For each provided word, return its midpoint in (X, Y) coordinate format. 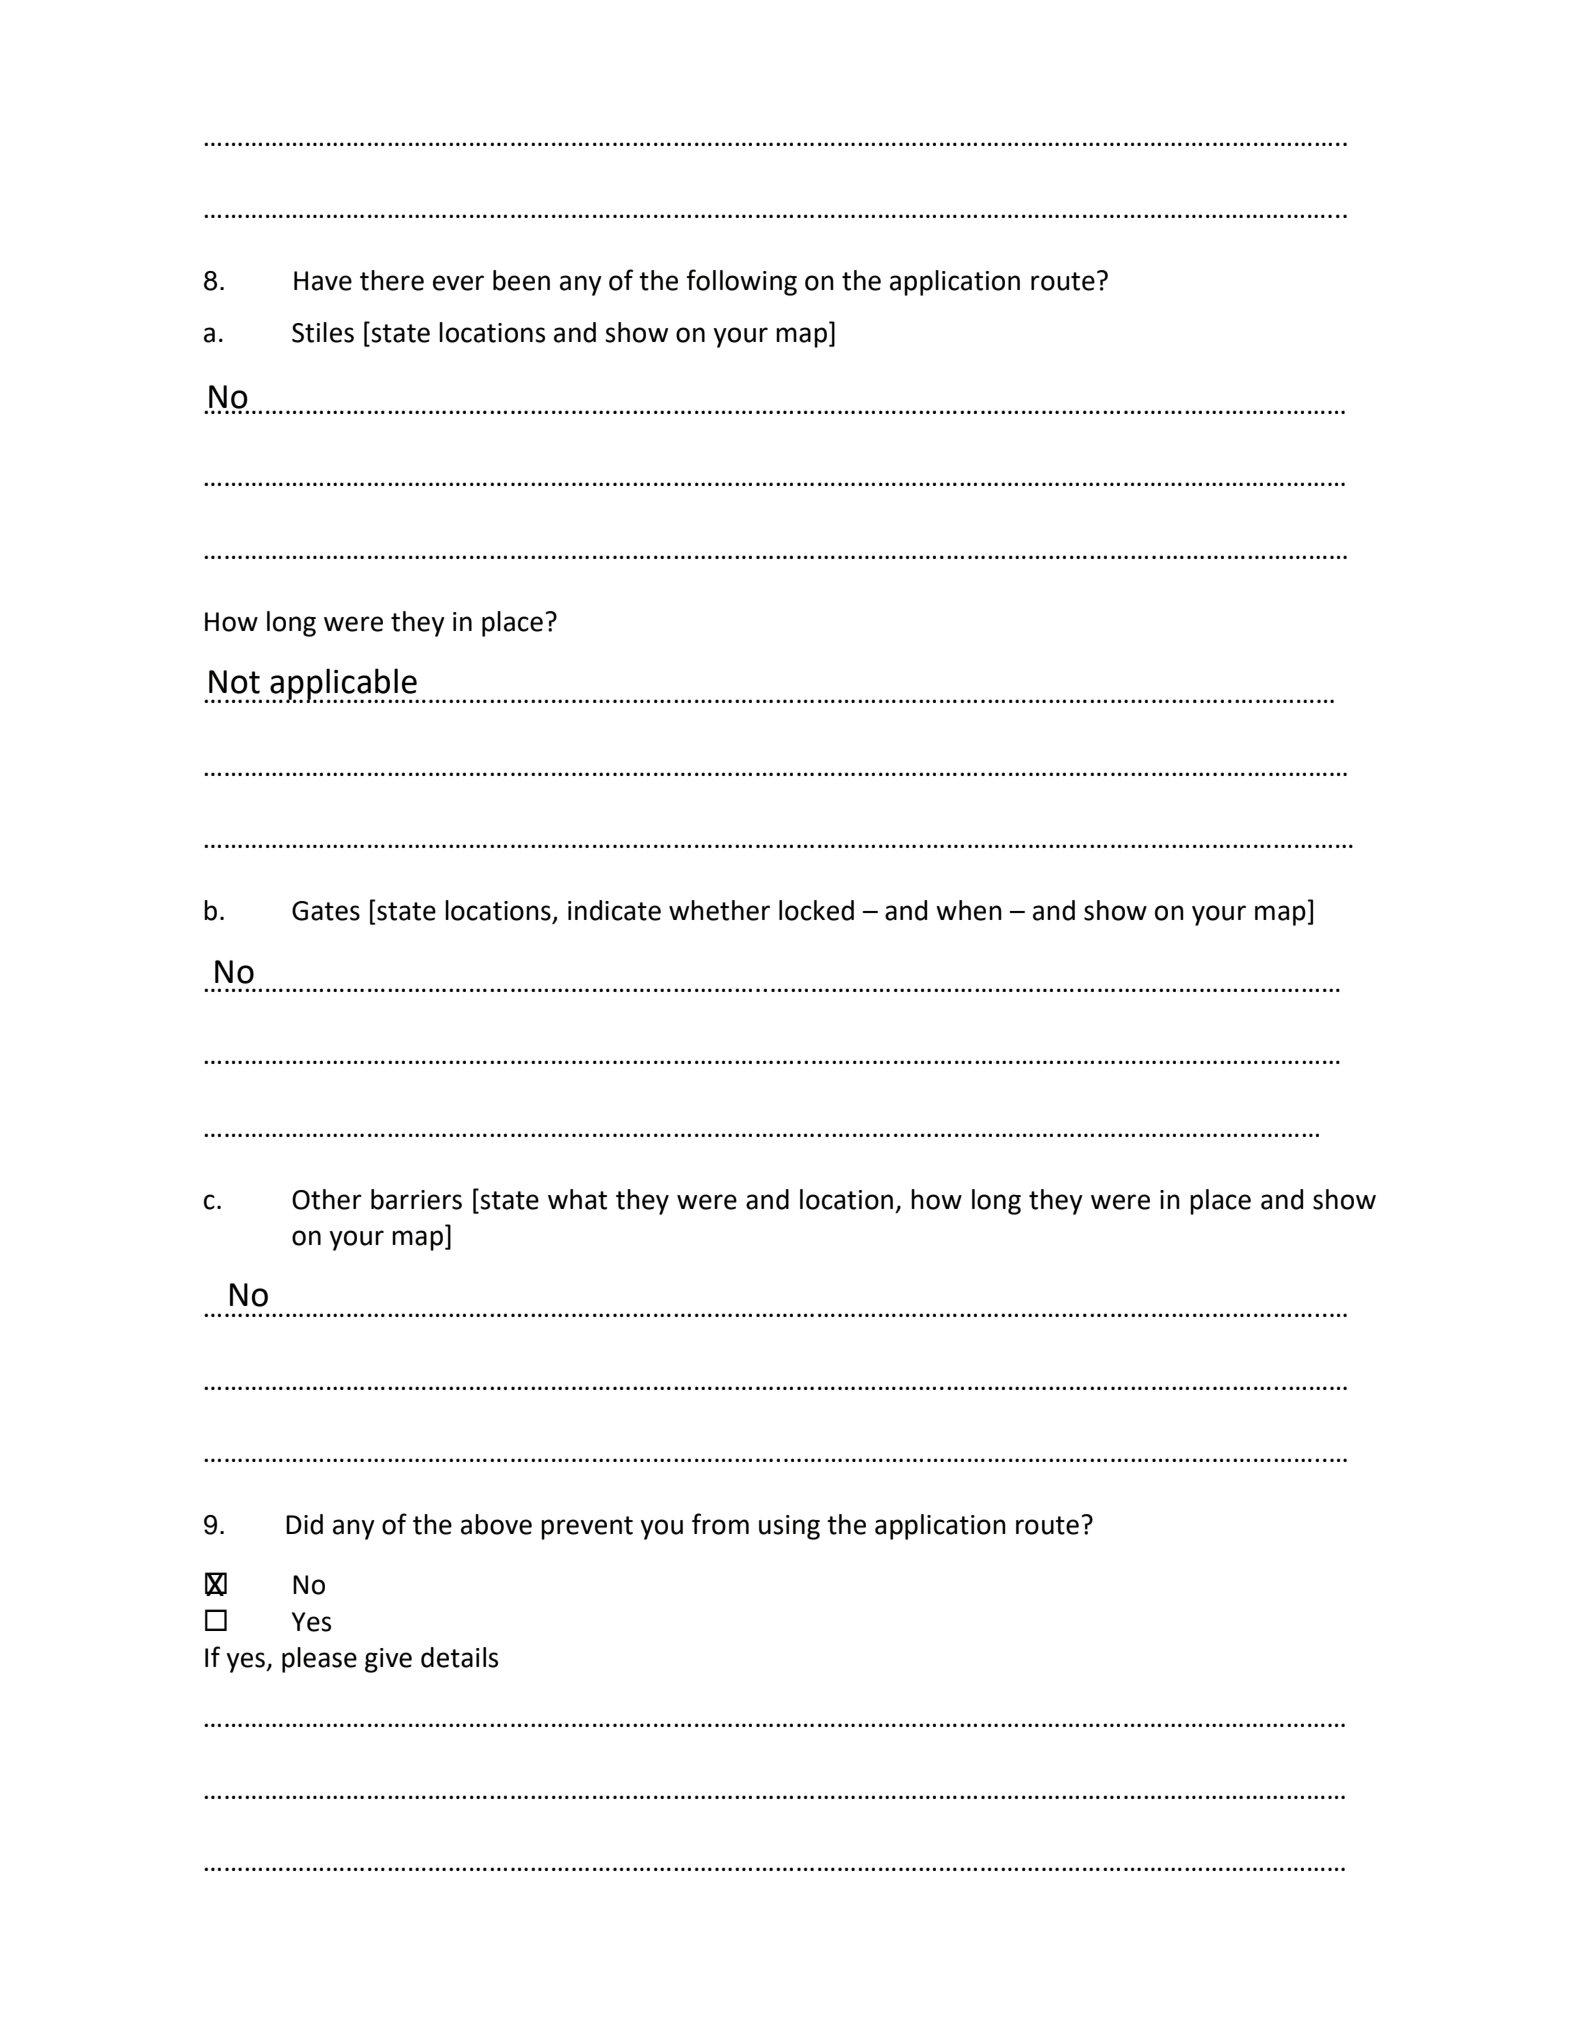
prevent (587, 1528)
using (789, 1527)
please (319, 1660)
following (741, 282)
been (521, 280)
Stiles (323, 332)
